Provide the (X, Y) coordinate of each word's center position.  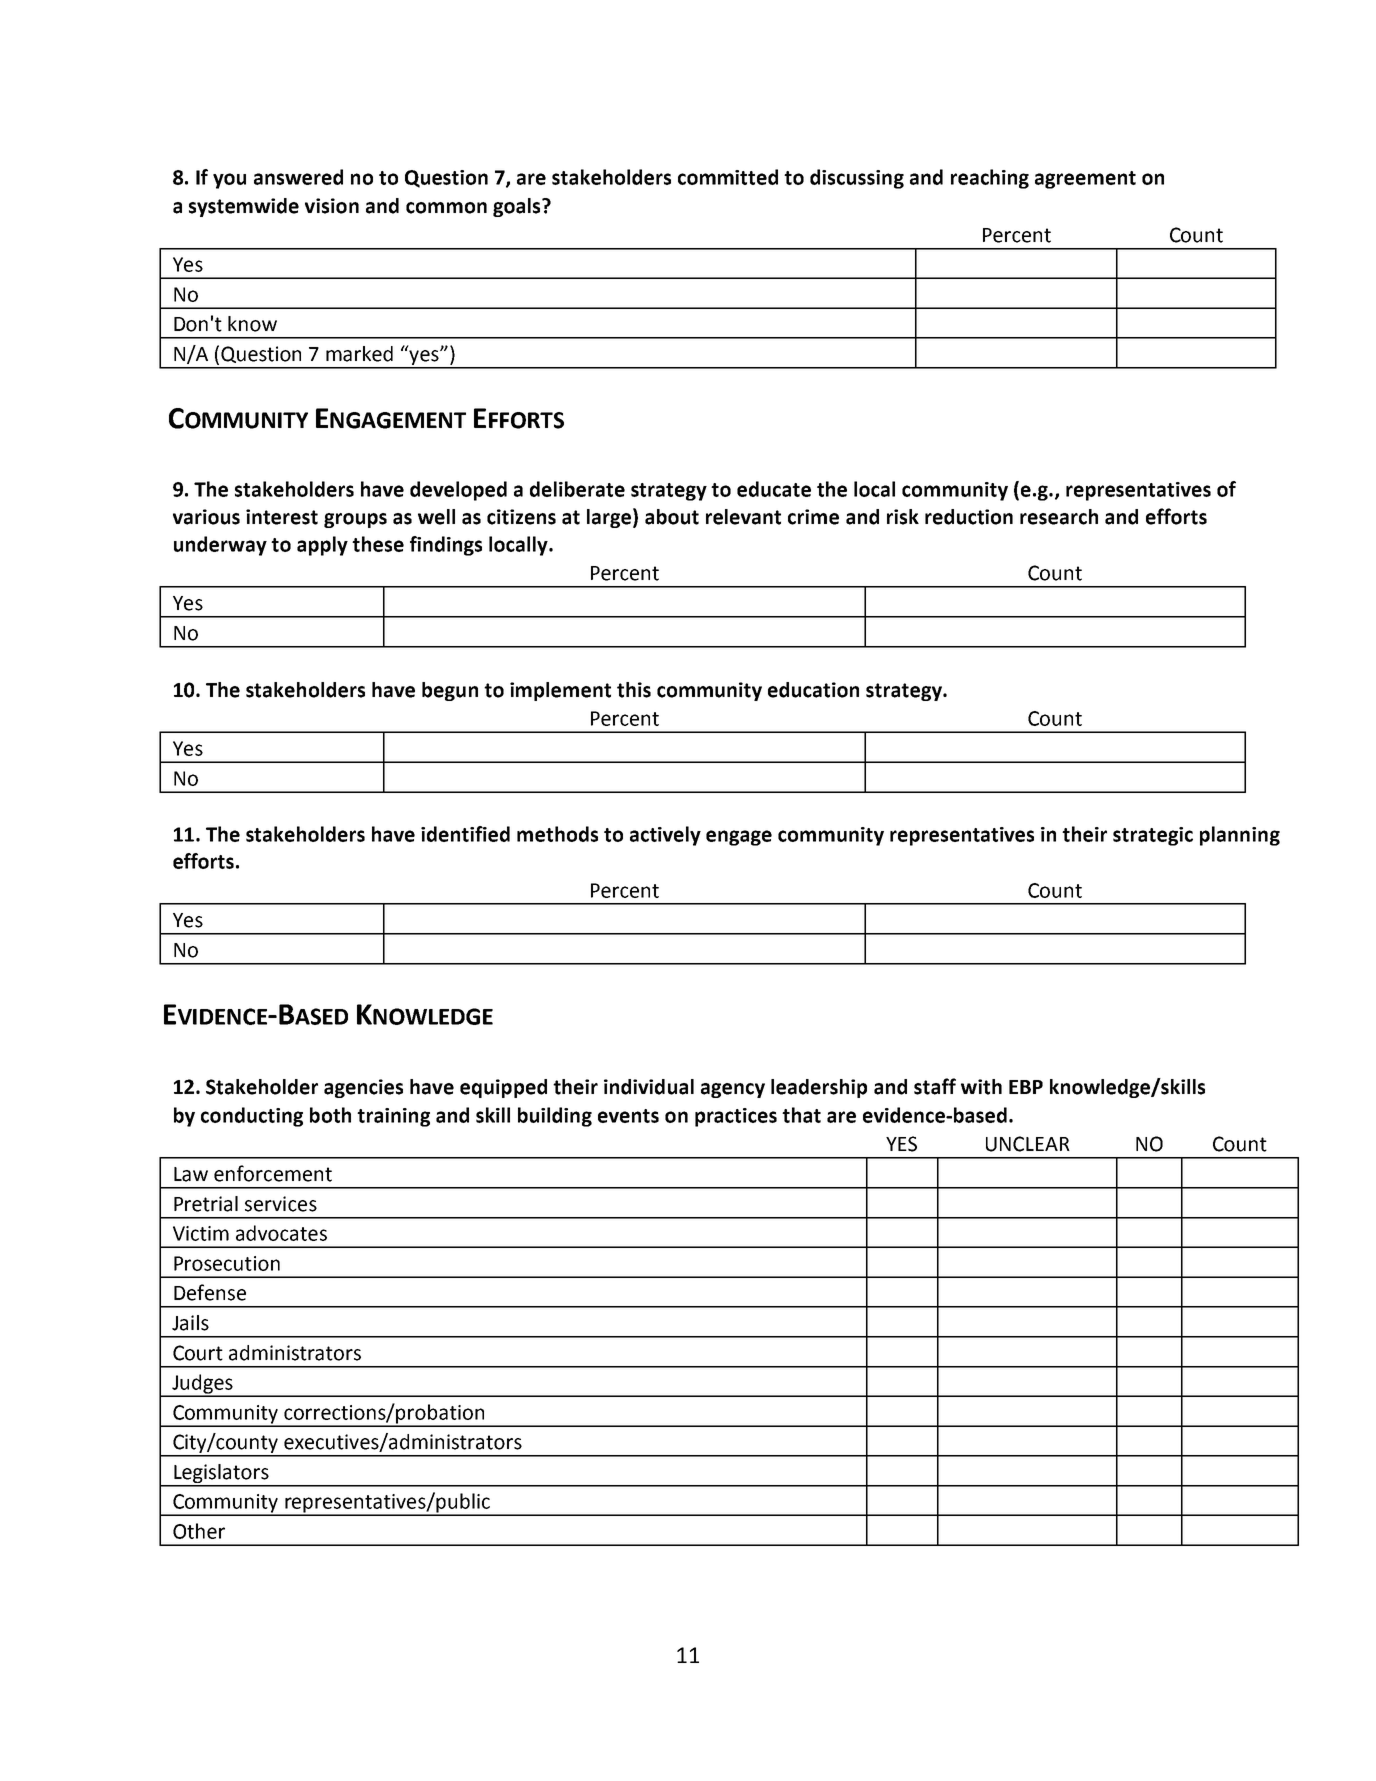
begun (450, 691)
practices (736, 1117)
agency (733, 1090)
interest (282, 517)
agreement (1085, 180)
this (634, 690)
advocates (281, 1233)
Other (199, 1531)
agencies (363, 1088)
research (1059, 517)
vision (332, 206)
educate (774, 489)
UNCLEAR (1028, 1144)
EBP (1026, 1087)
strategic (1153, 836)
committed (728, 177)
